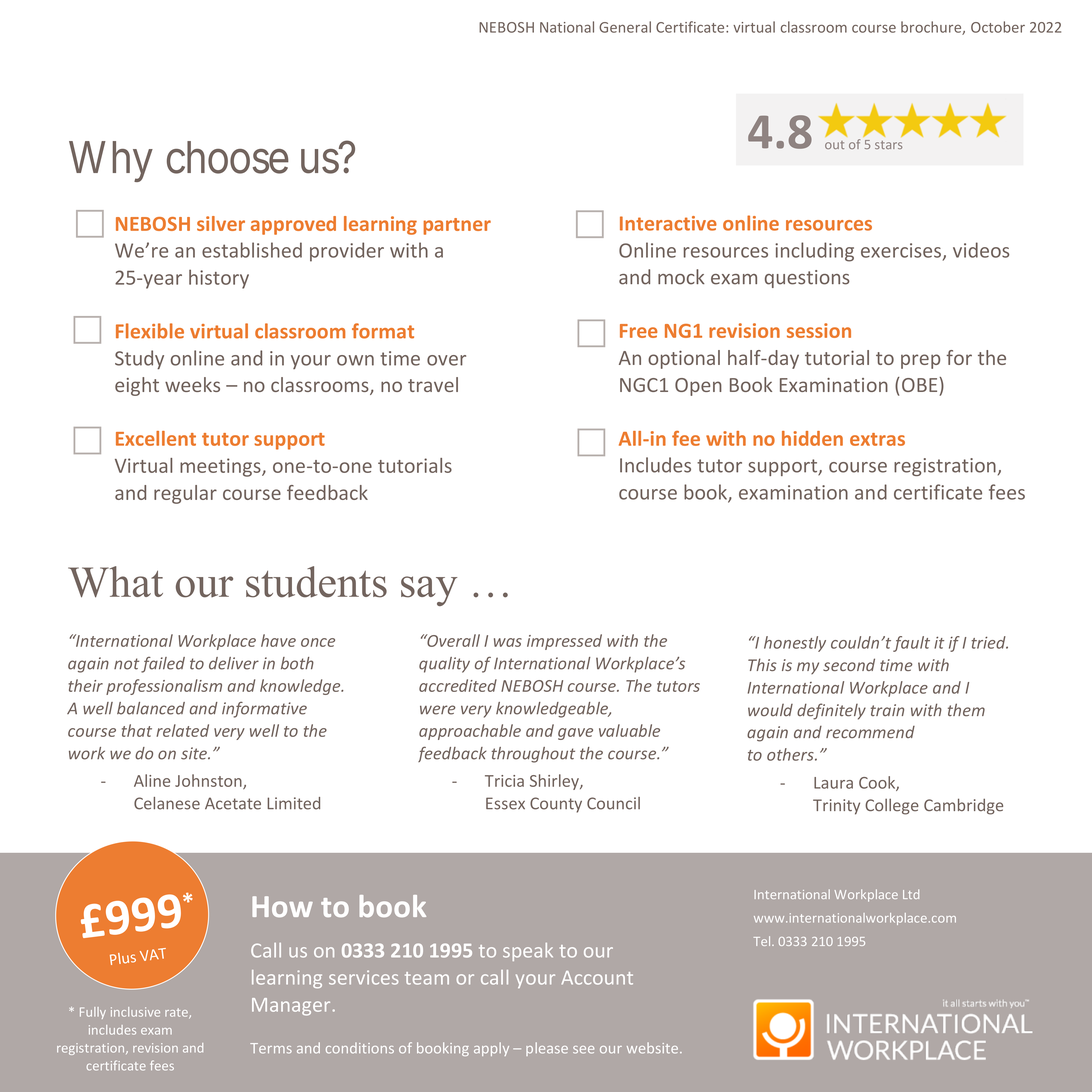 This document has height=1092, width=1092. I want to click on please, so click(547, 1049).
